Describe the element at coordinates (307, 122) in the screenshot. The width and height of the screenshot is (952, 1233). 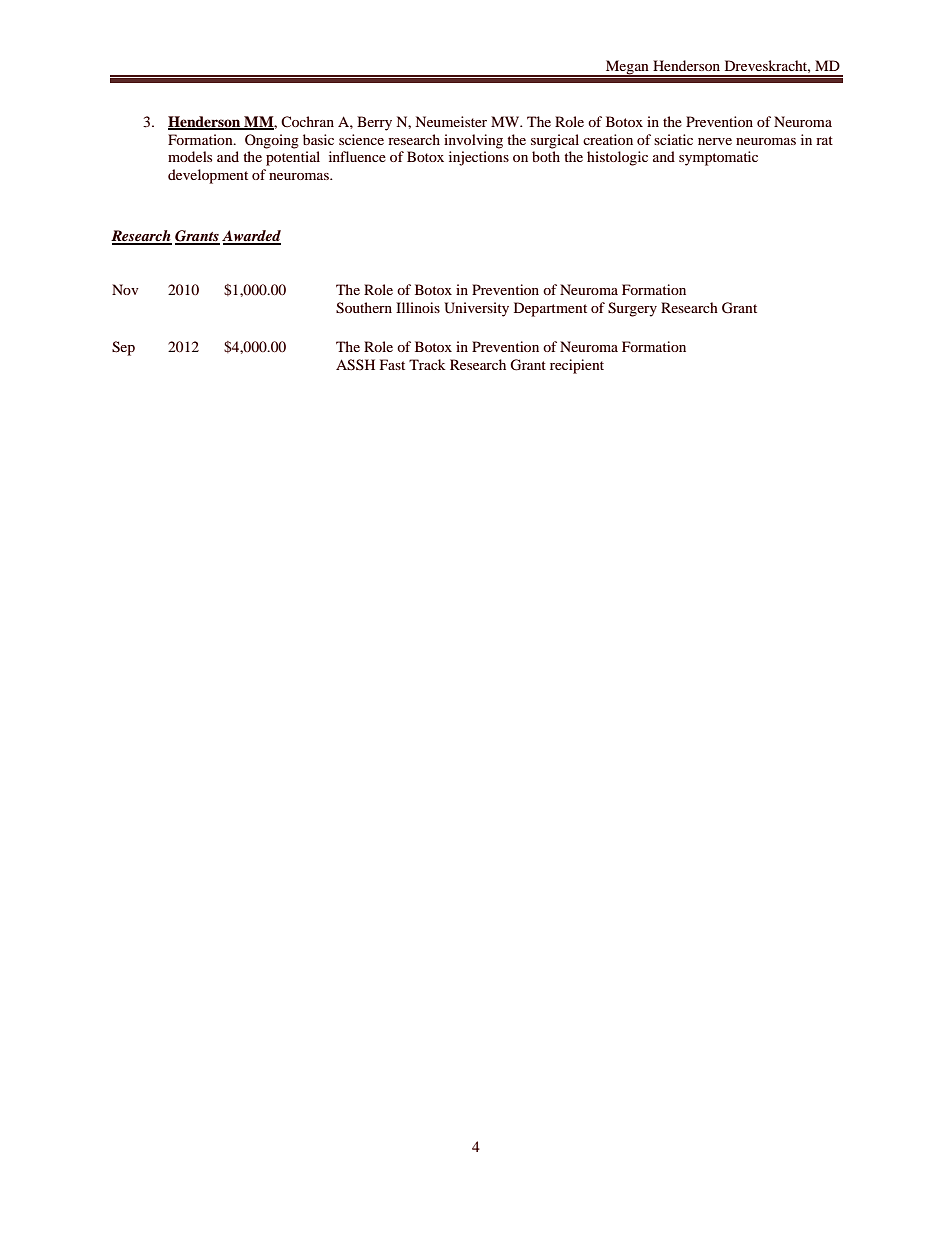
I see `Cochran` at that location.
